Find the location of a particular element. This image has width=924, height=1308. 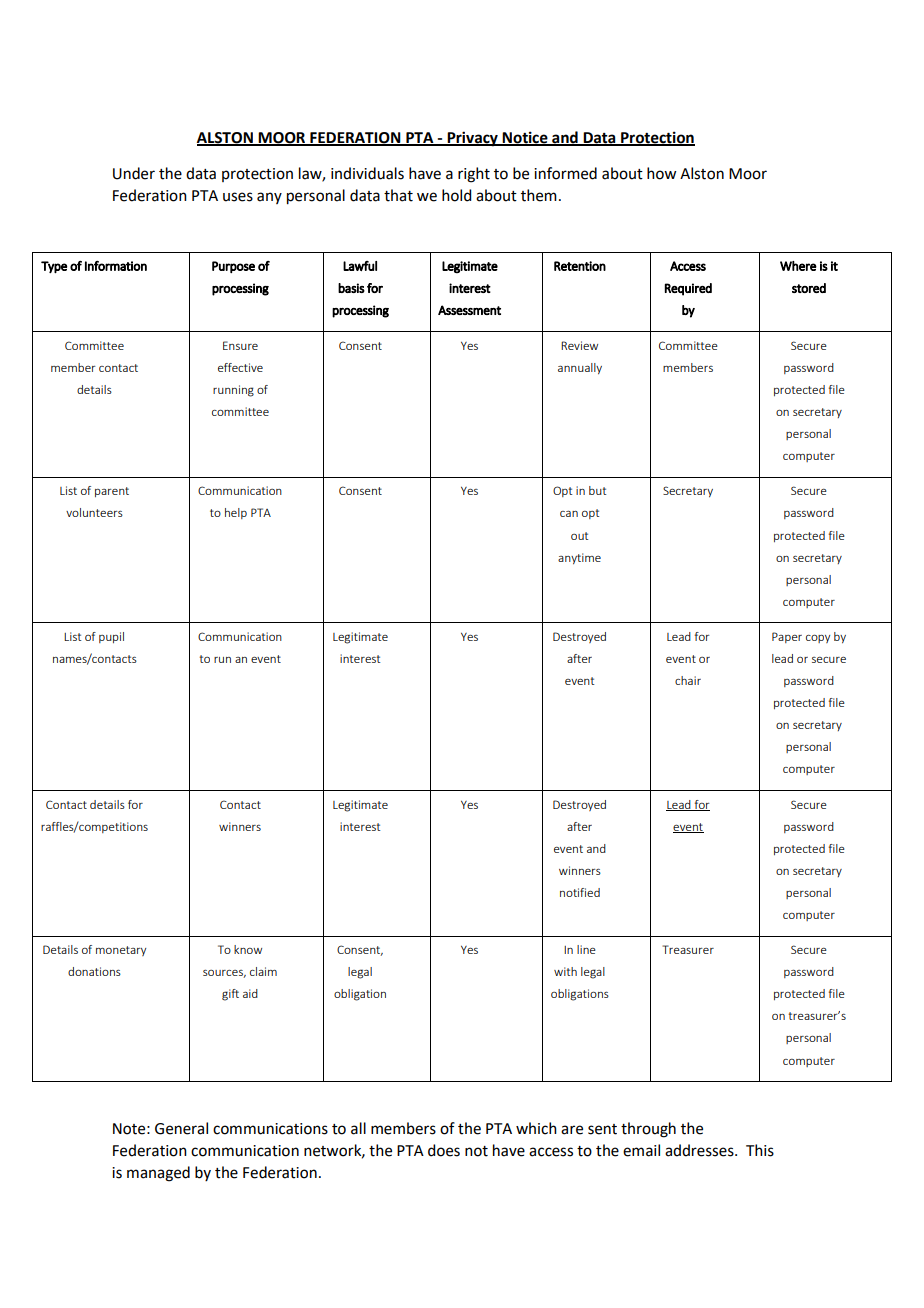

Under is located at coordinates (134, 173).
